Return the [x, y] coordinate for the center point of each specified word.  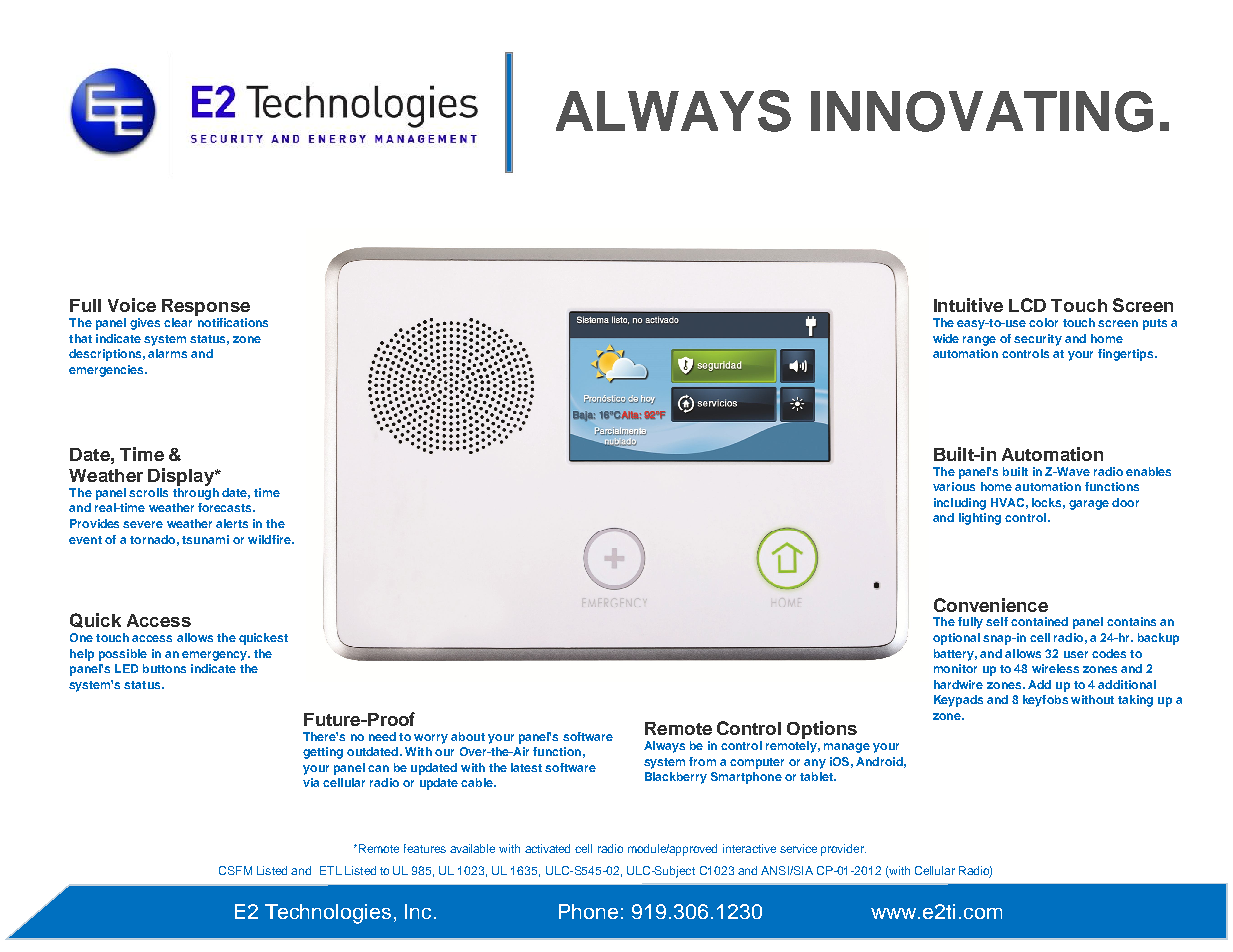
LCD [1027, 305]
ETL [331, 870]
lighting [980, 519]
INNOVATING [982, 111]
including [960, 504]
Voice [132, 305]
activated [547, 848]
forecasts [226, 507]
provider [843, 850]
